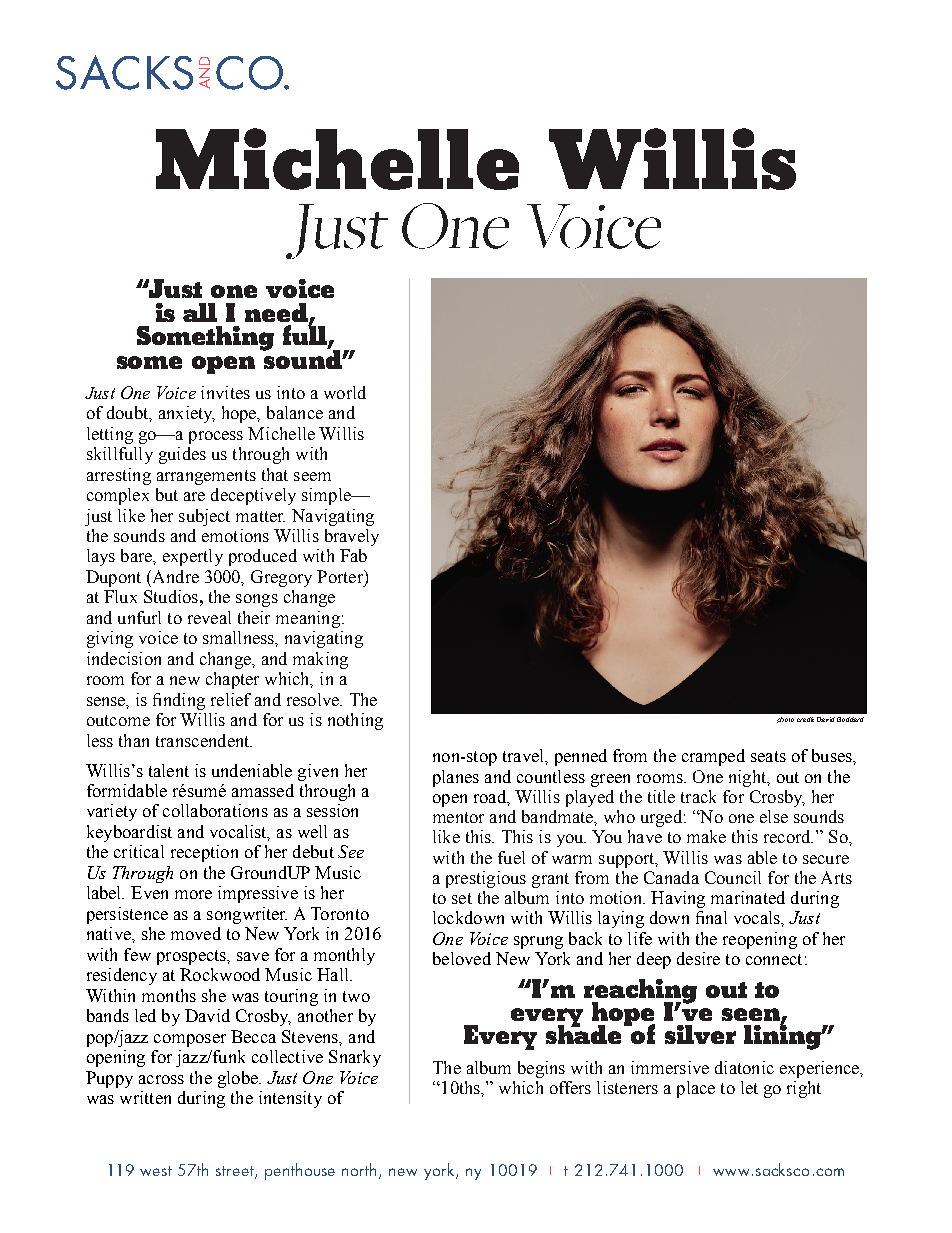 The width and height of the image is (952, 1233). I want to click on fuel, so click(511, 857).
